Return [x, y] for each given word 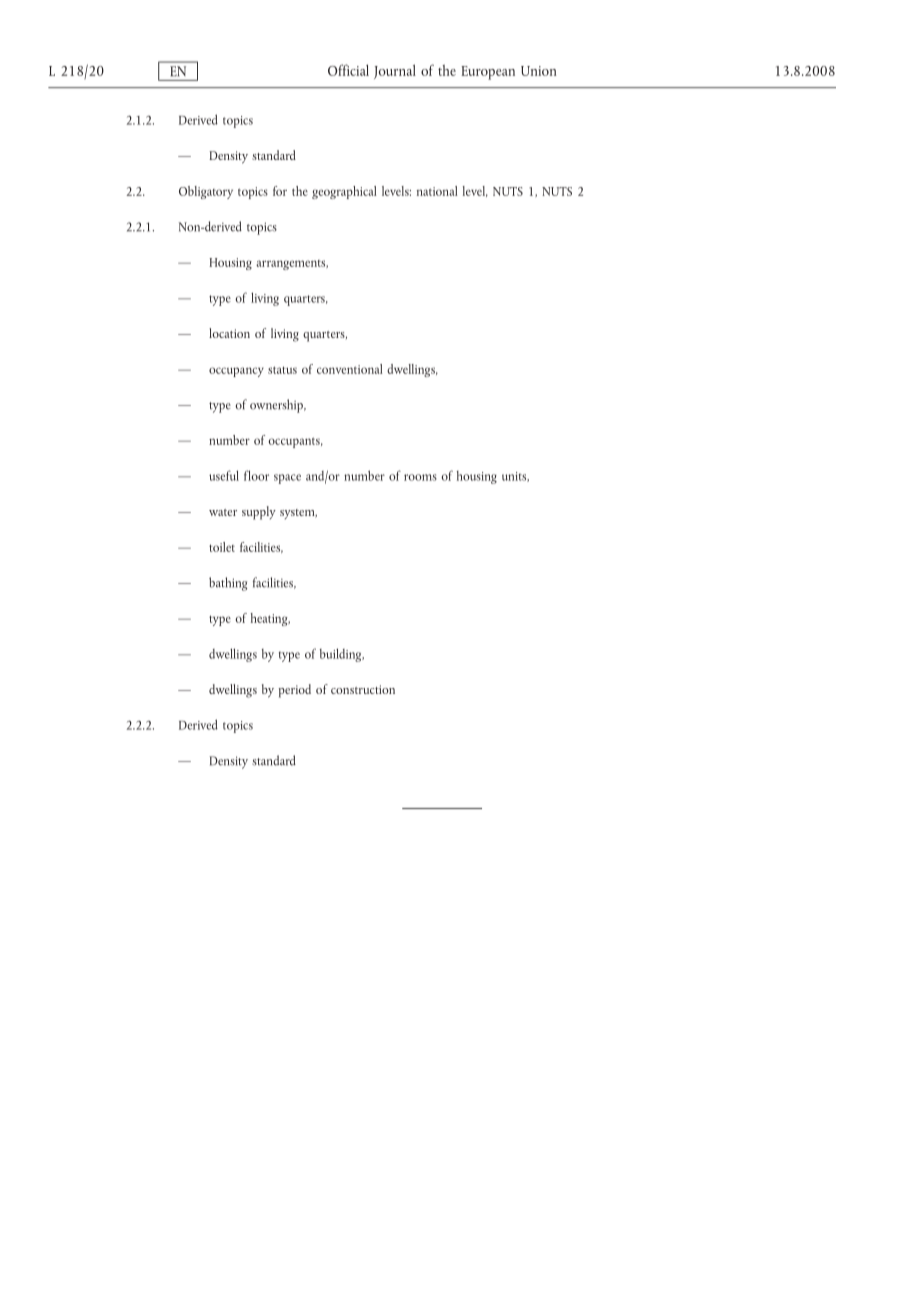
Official [348, 70]
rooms [420, 477]
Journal [395, 71]
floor [256, 475]
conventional [350, 369]
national [437, 191]
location [229, 333]
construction [363, 689]
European [488, 73]
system [298, 514]
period [295, 691]
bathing [228, 584]
